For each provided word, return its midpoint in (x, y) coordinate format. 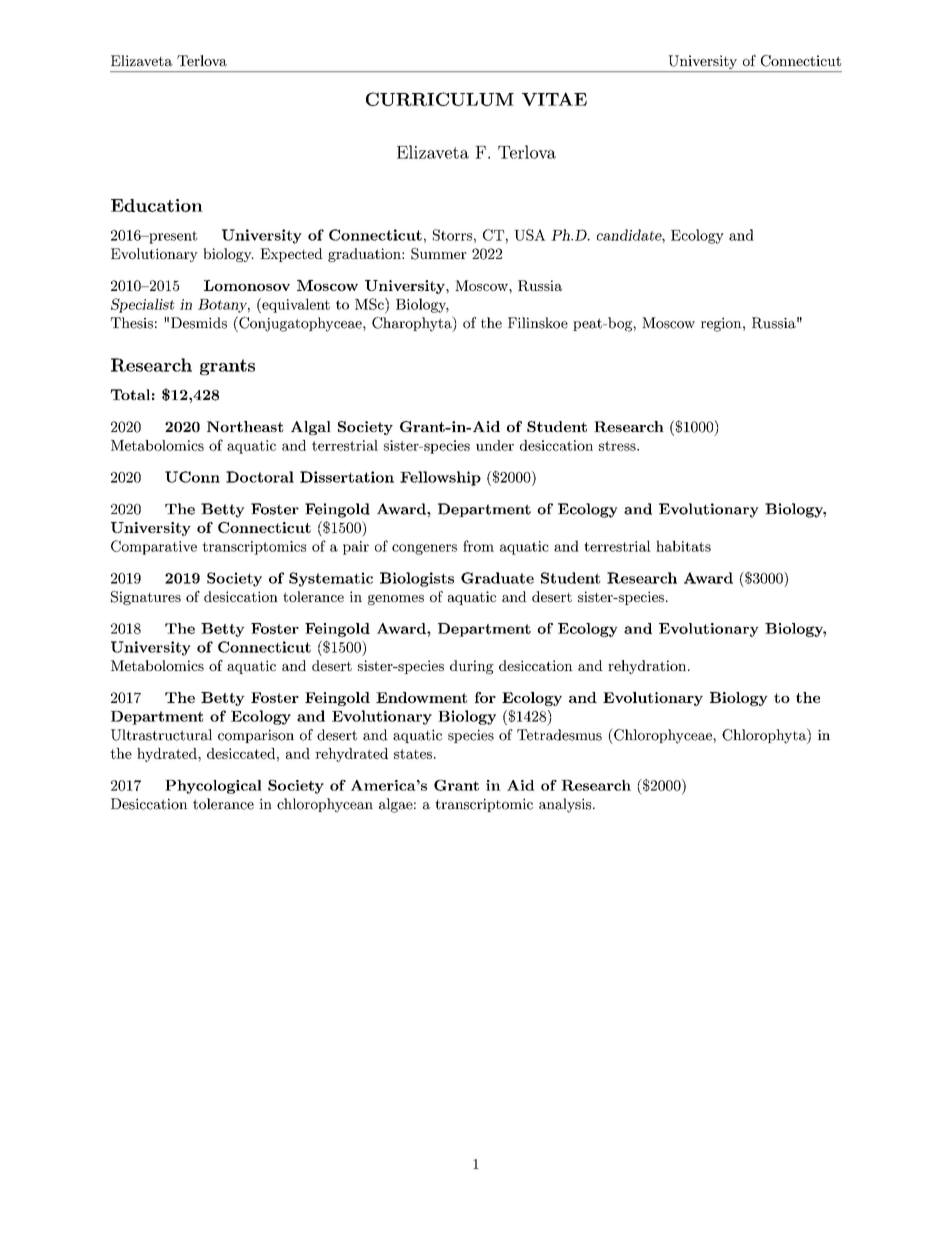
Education (157, 205)
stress (617, 446)
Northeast (245, 426)
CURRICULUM (440, 99)
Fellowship (440, 478)
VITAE (554, 99)
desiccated (241, 753)
